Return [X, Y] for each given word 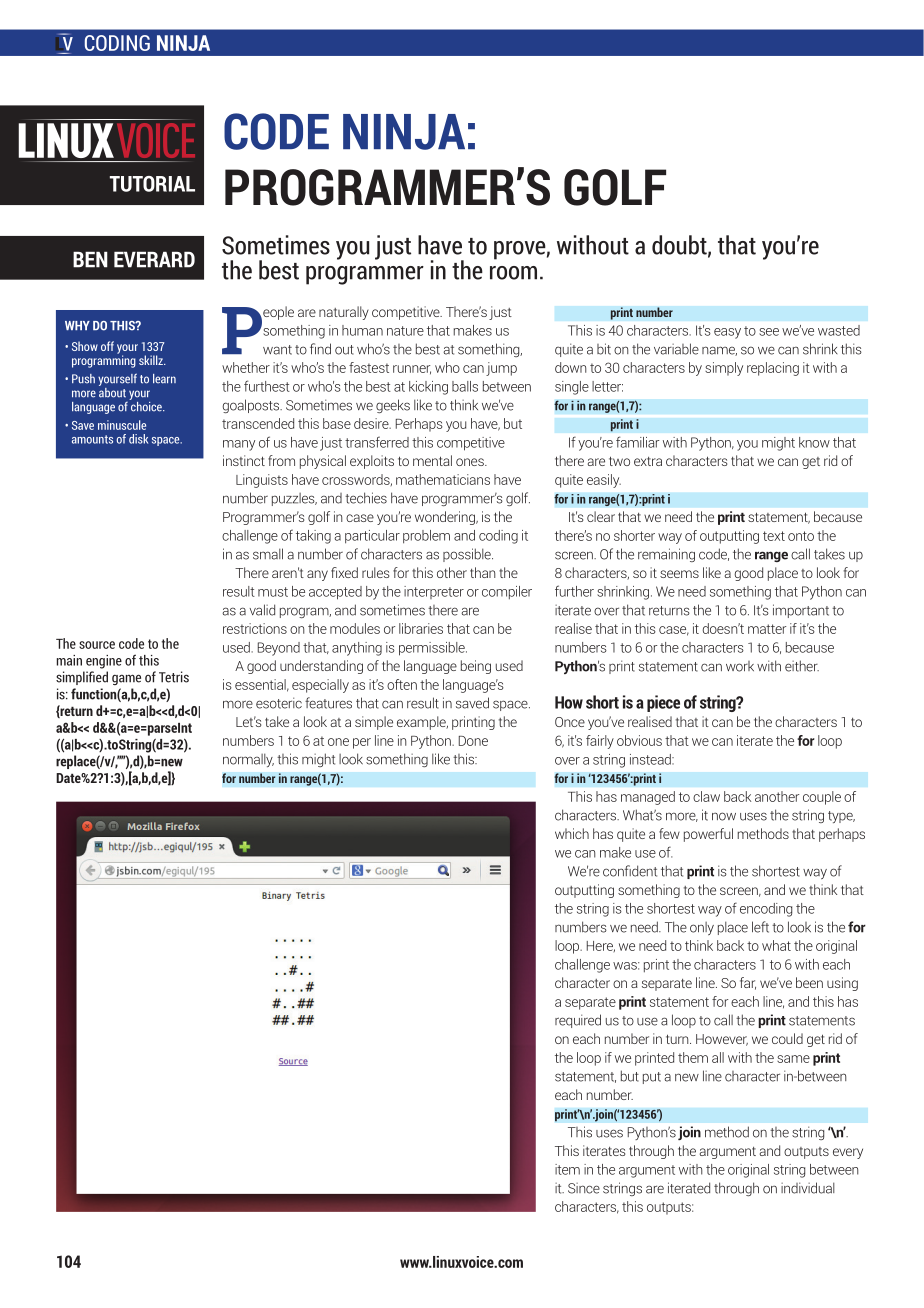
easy [727, 333]
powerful [708, 835]
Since [584, 1188]
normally [248, 760]
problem [426, 537]
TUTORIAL [152, 184]
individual [808, 1188]
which [572, 833]
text [774, 536]
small [268, 554]
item [567, 1169]
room [513, 273]
